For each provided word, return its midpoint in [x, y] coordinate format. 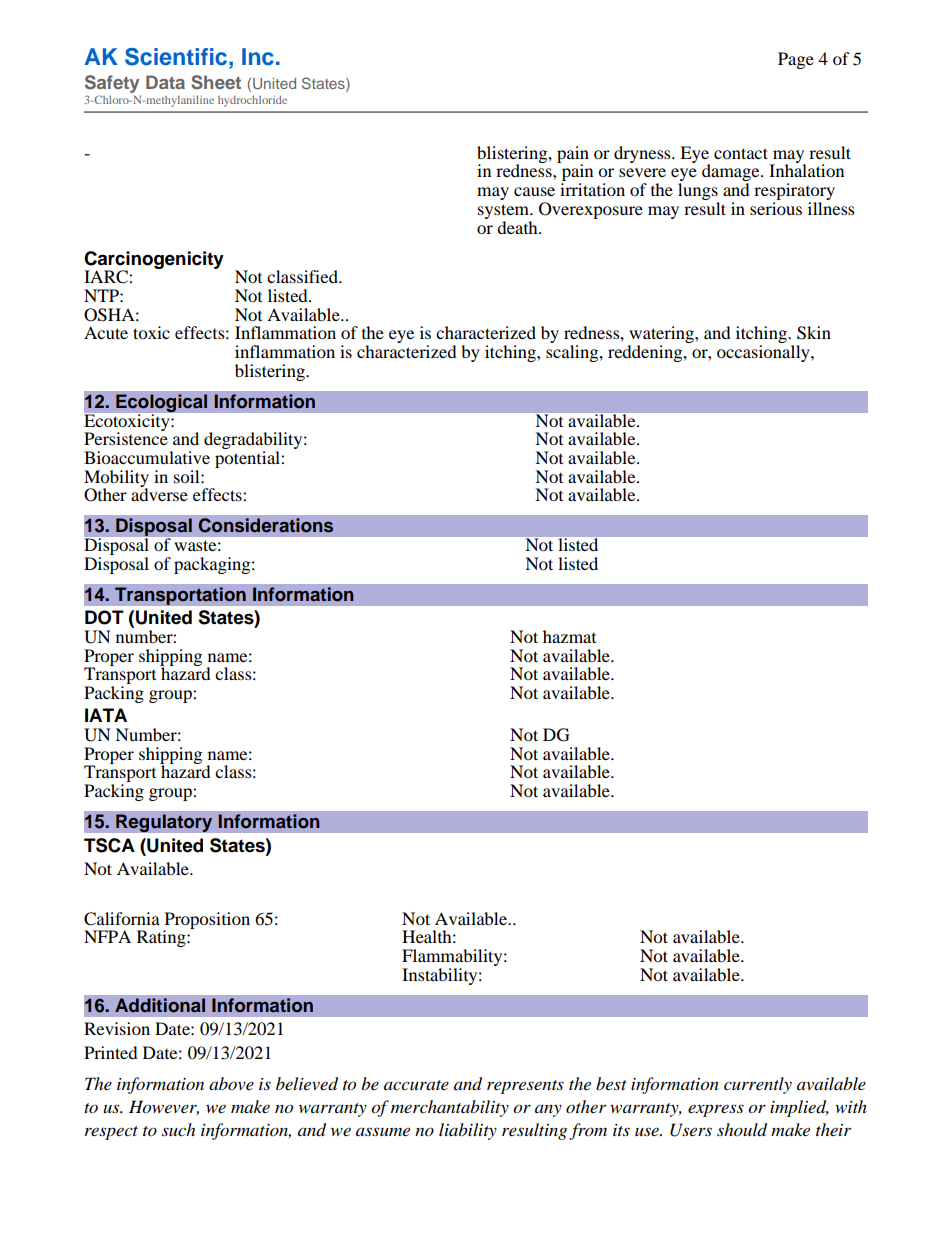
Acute [106, 332]
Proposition [206, 921]
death [518, 227]
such [178, 1129]
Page [796, 60]
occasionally [764, 353]
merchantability [450, 1108]
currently [758, 1085]
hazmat [569, 636]
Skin [814, 333]
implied [799, 1108]
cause [534, 191]
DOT [104, 617]
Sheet [216, 82]
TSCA [109, 845]
